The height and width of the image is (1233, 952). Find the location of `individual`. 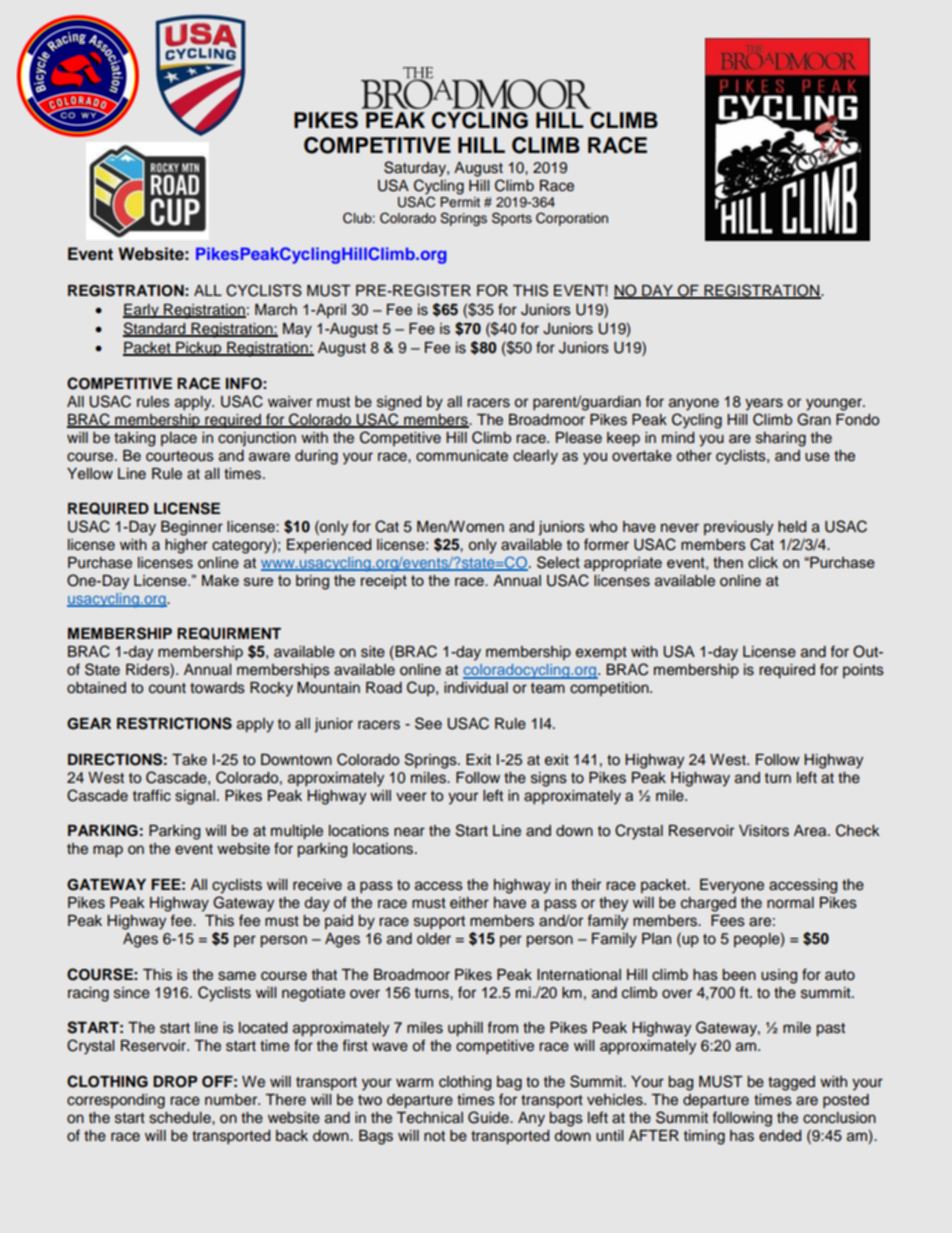

individual is located at coordinates (476, 688).
